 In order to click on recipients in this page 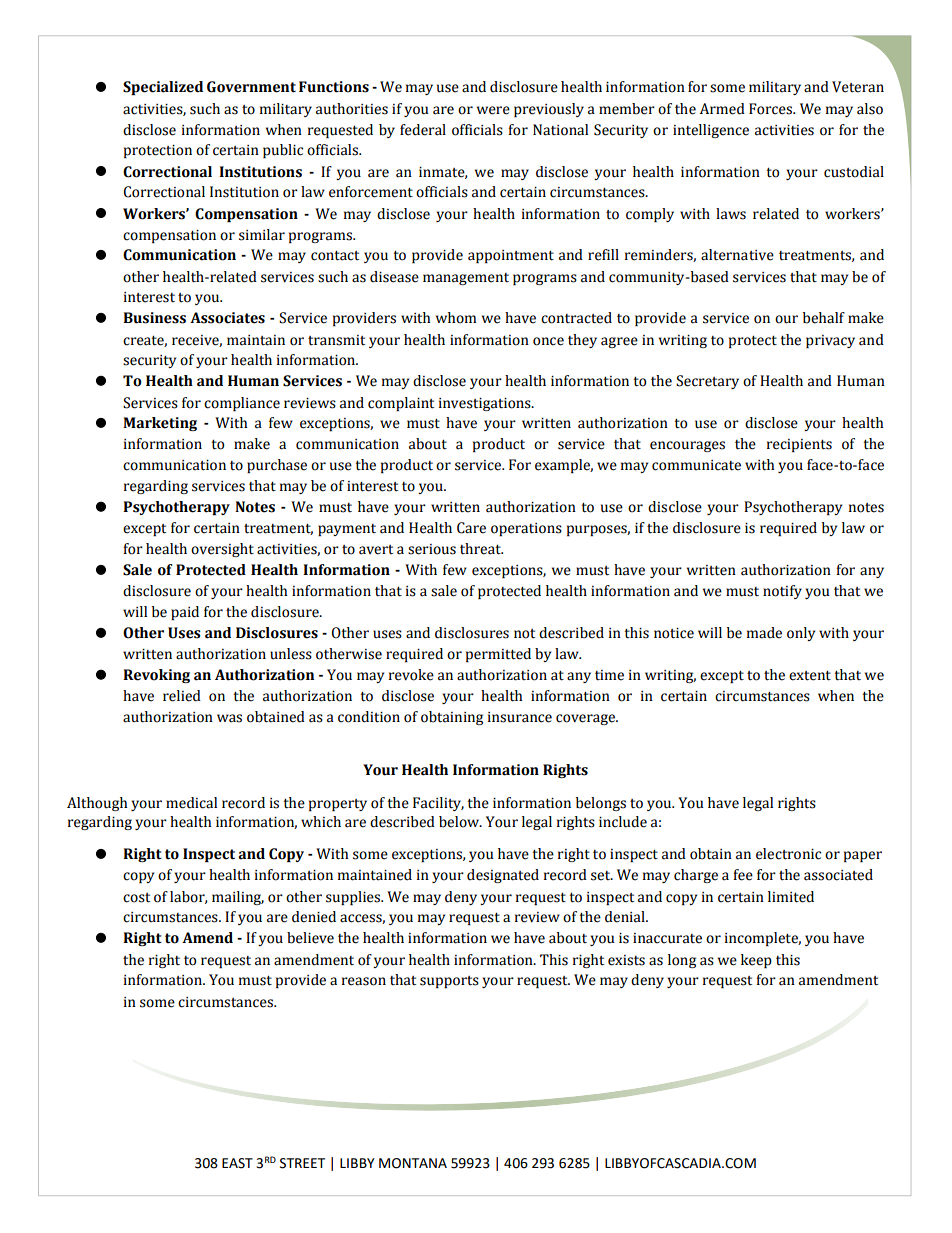, I will do `click(799, 445)`.
